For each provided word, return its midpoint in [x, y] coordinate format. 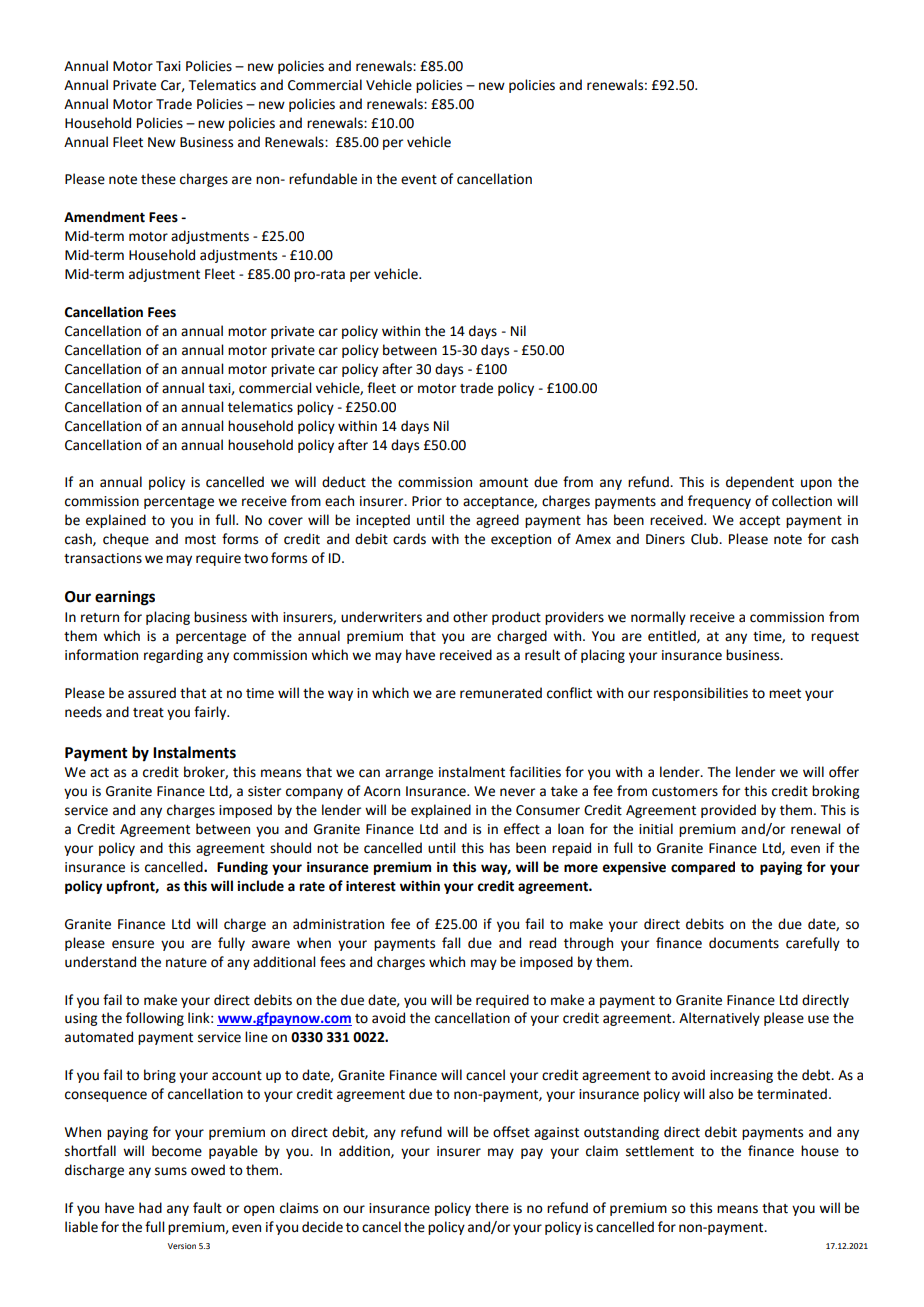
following [155, 1019]
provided [728, 811]
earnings [125, 598]
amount [503, 483]
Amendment [104, 217]
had [150, 1208]
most [200, 540]
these [158, 179]
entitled [673, 636]
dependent [760, 483]
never [517, 792]
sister [264, 791]
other [470, 617]
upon [816, 484]
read [542, 943]
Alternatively [719, 1019]
